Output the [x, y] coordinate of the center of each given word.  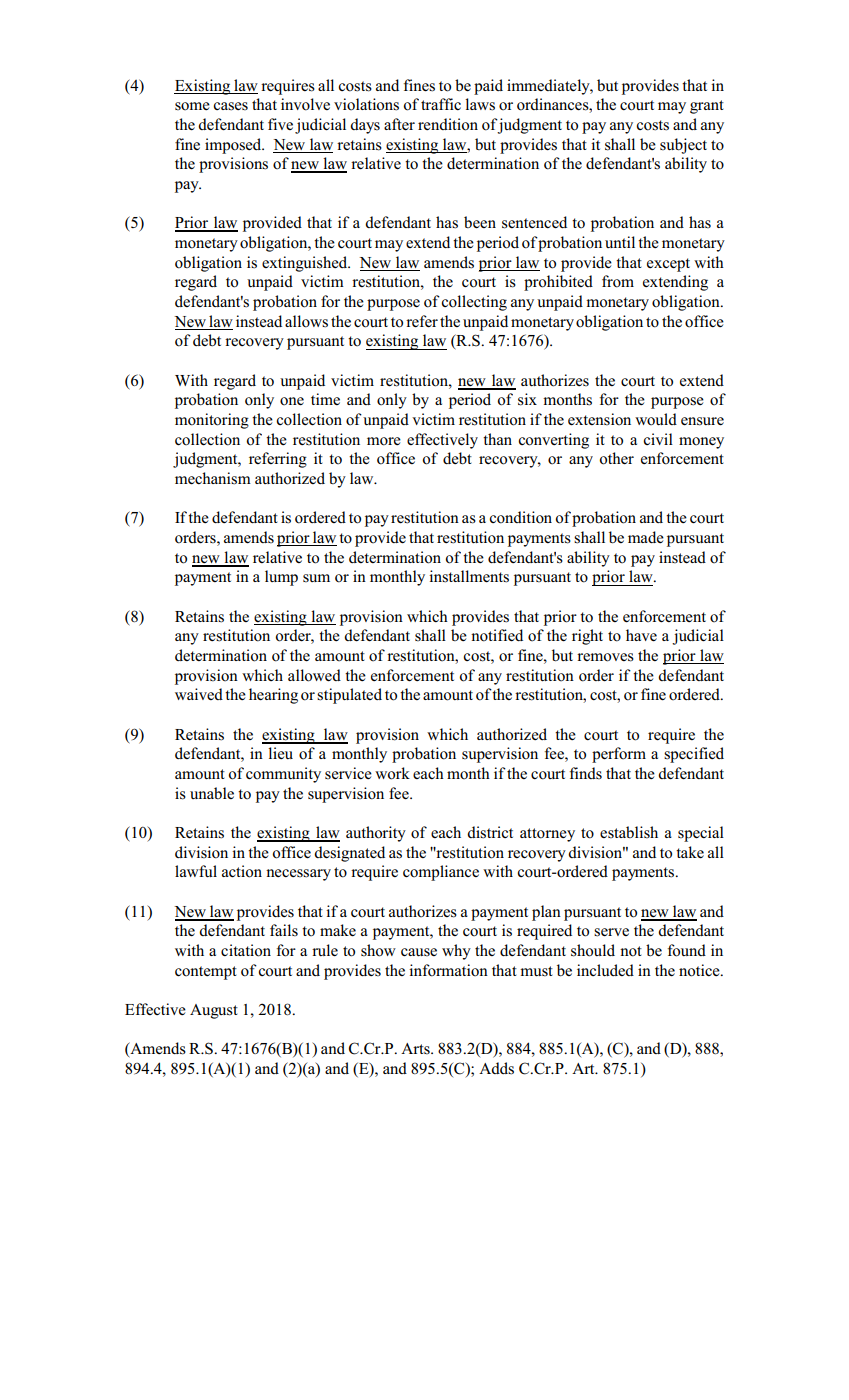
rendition [448, 124]
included [605, 970]
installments [469, 576]
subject [683, 146]
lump [281, 578]
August [214, 1011]
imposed [234, 146]
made [646, 537]
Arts [416, 1049]
